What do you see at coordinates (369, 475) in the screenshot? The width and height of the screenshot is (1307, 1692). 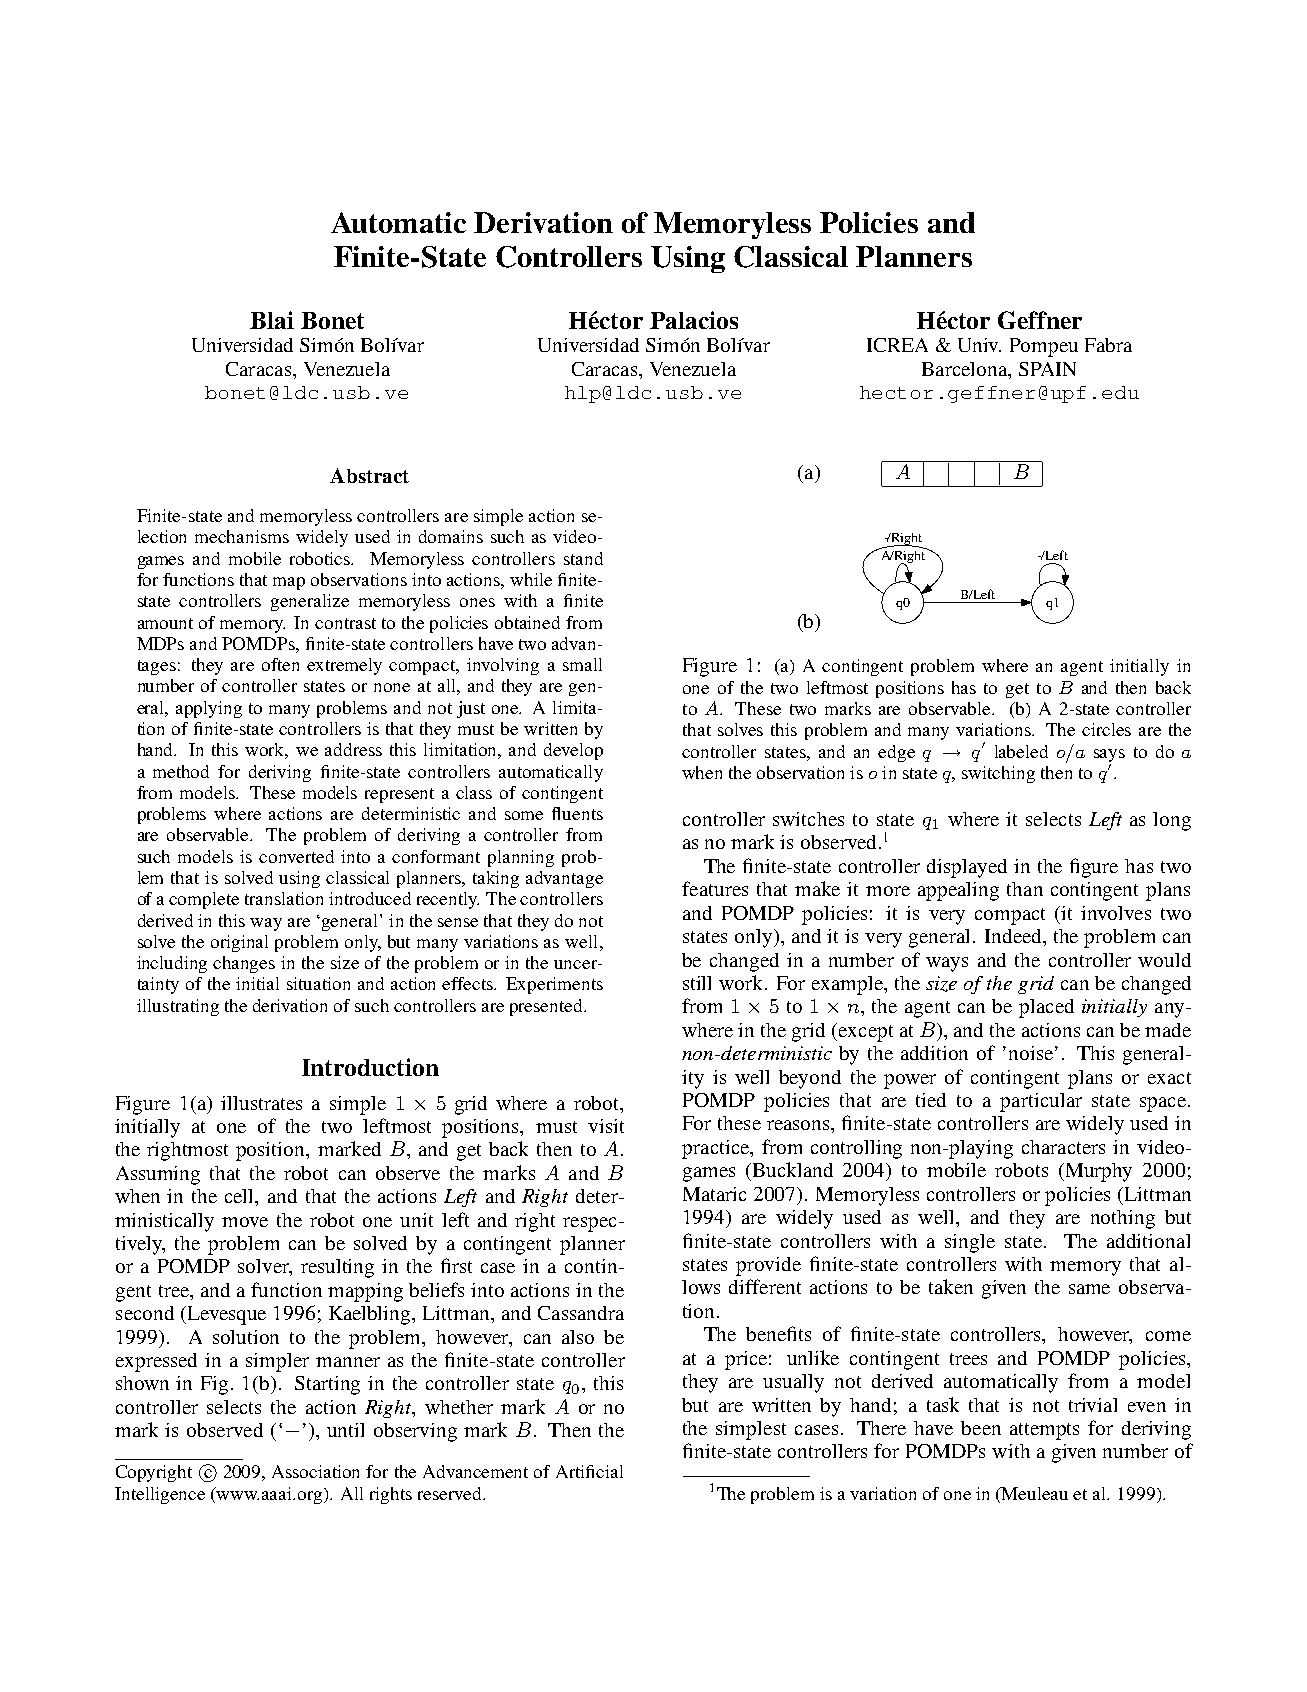 I see `Abstract` at bounding box center [369, 475].
